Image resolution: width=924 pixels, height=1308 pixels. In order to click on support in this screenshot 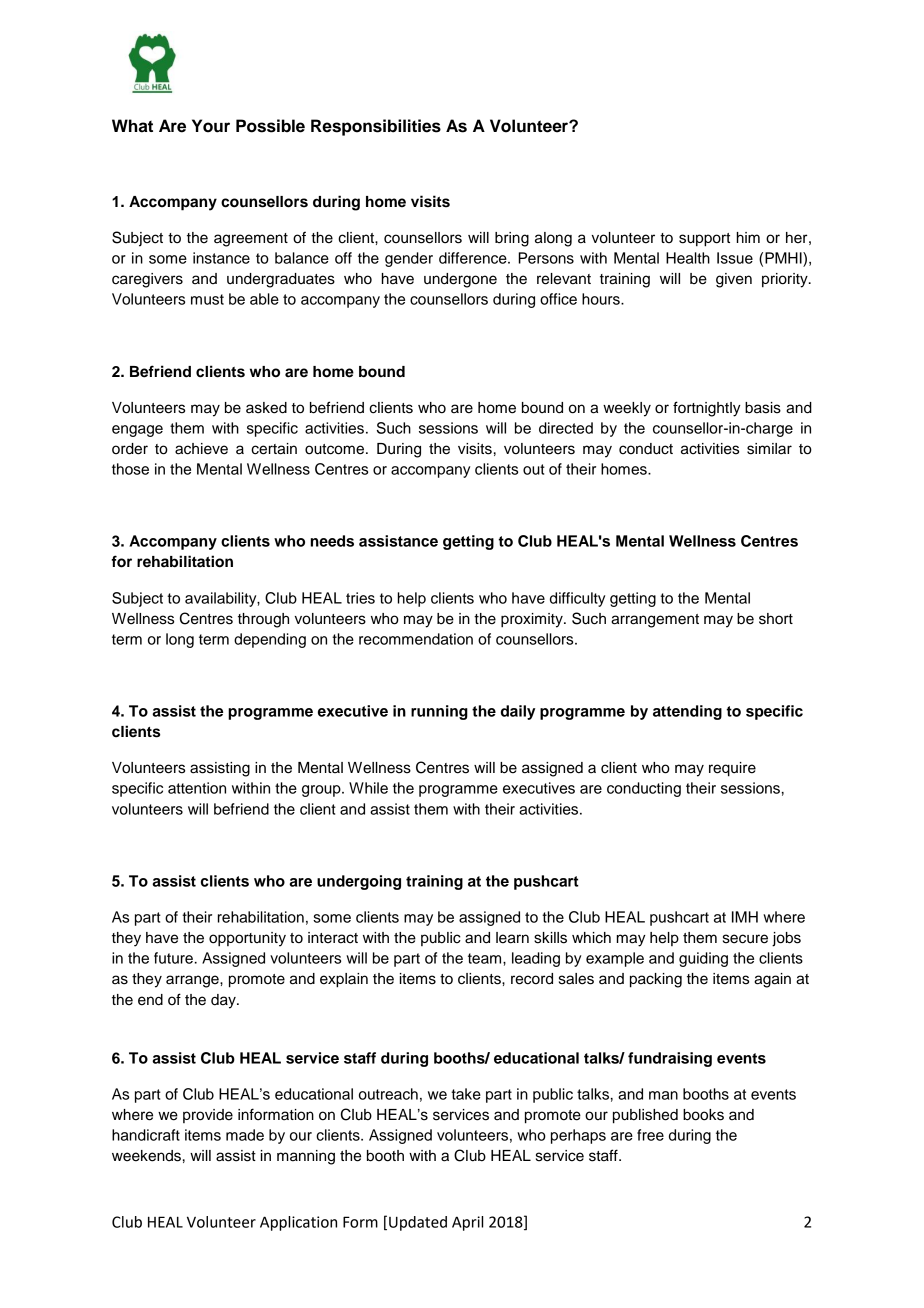, I will do `click(704, 240)`.
